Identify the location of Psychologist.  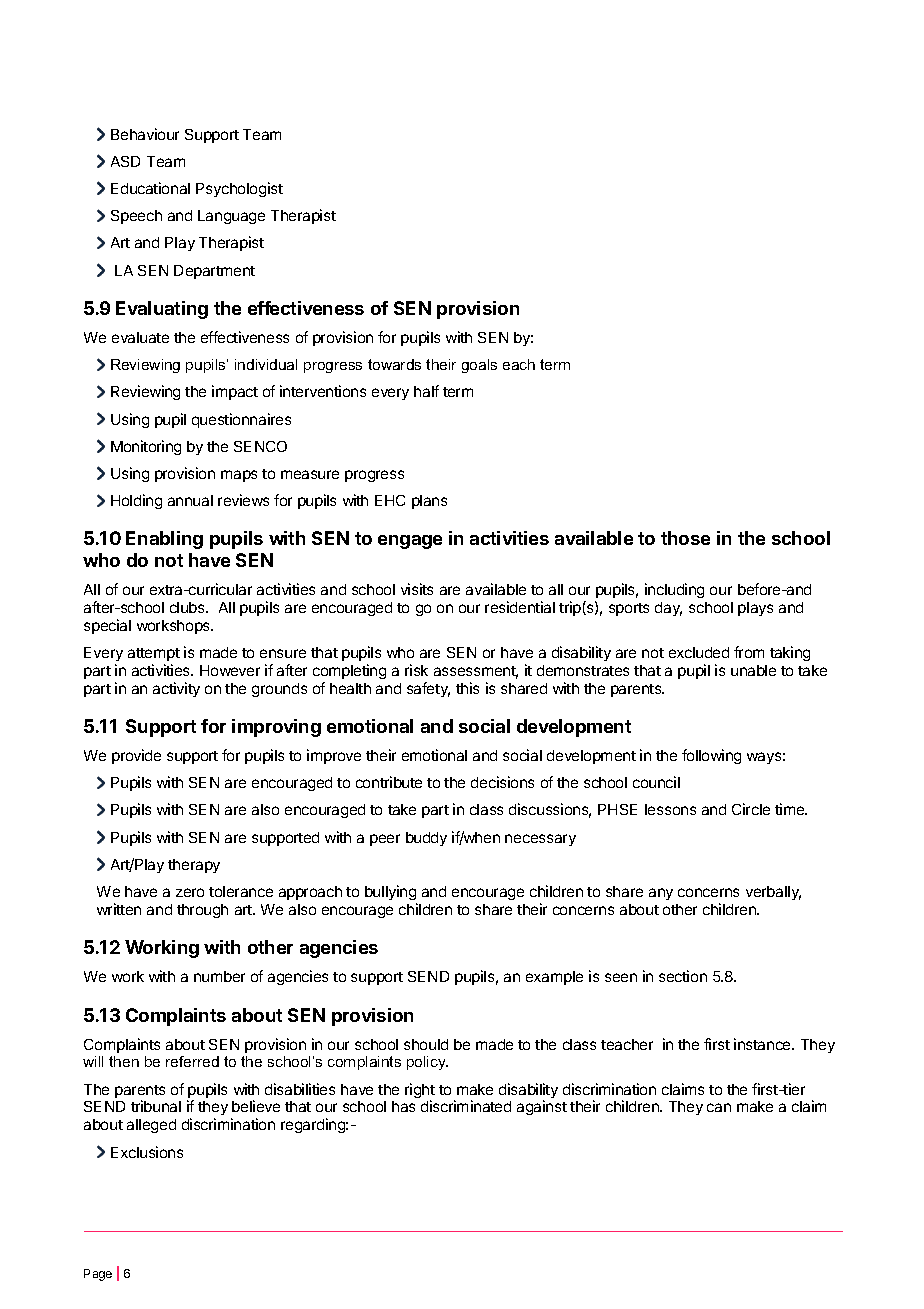
(239, 189).
